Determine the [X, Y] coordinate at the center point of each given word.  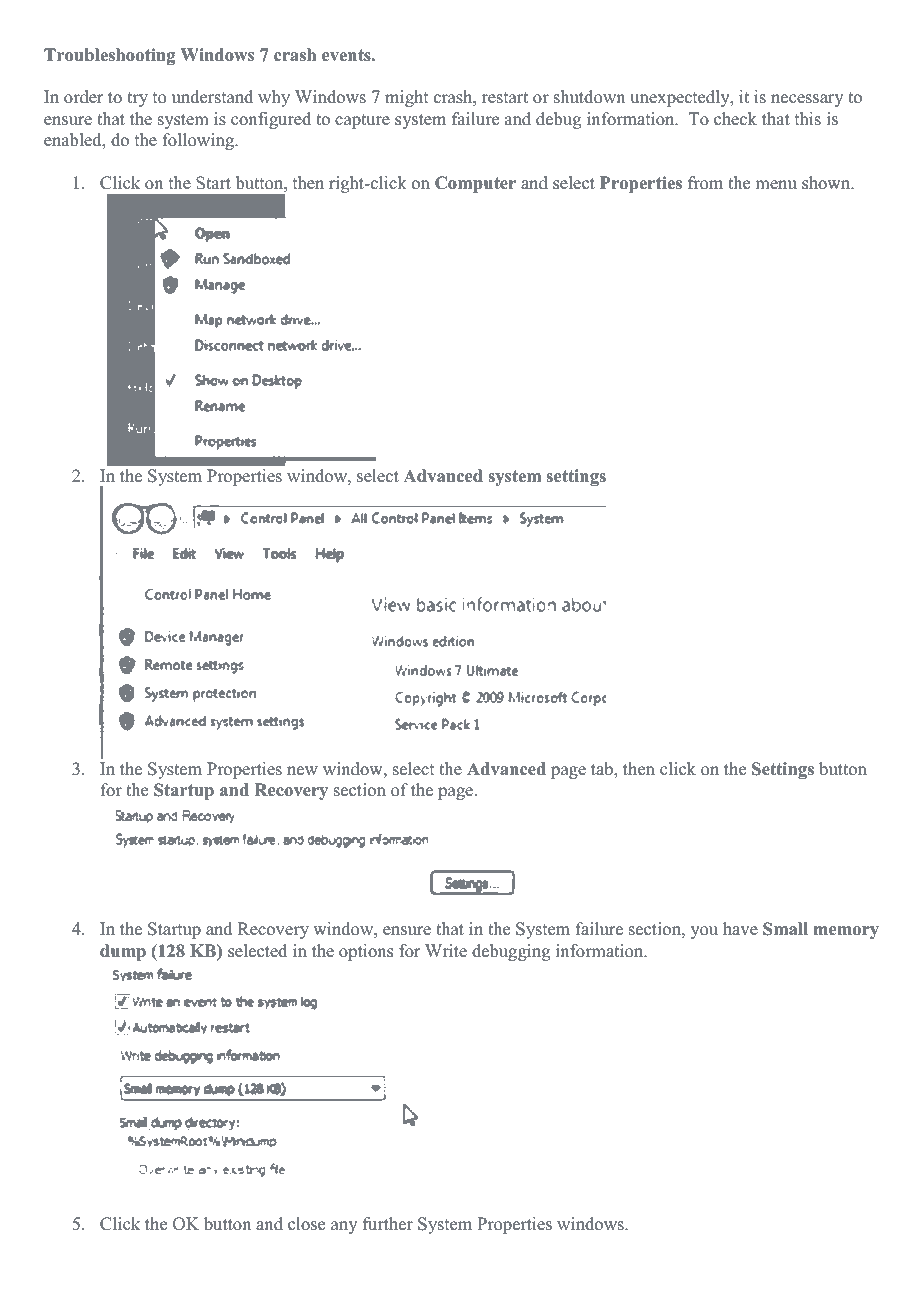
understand [212, 97]
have [740, 929]
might [406, 98]
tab [603, 769]
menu [776, 185]
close [306, 1224]
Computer [475, 184]
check [735, 119]
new [302, 771]
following [200, 141]
